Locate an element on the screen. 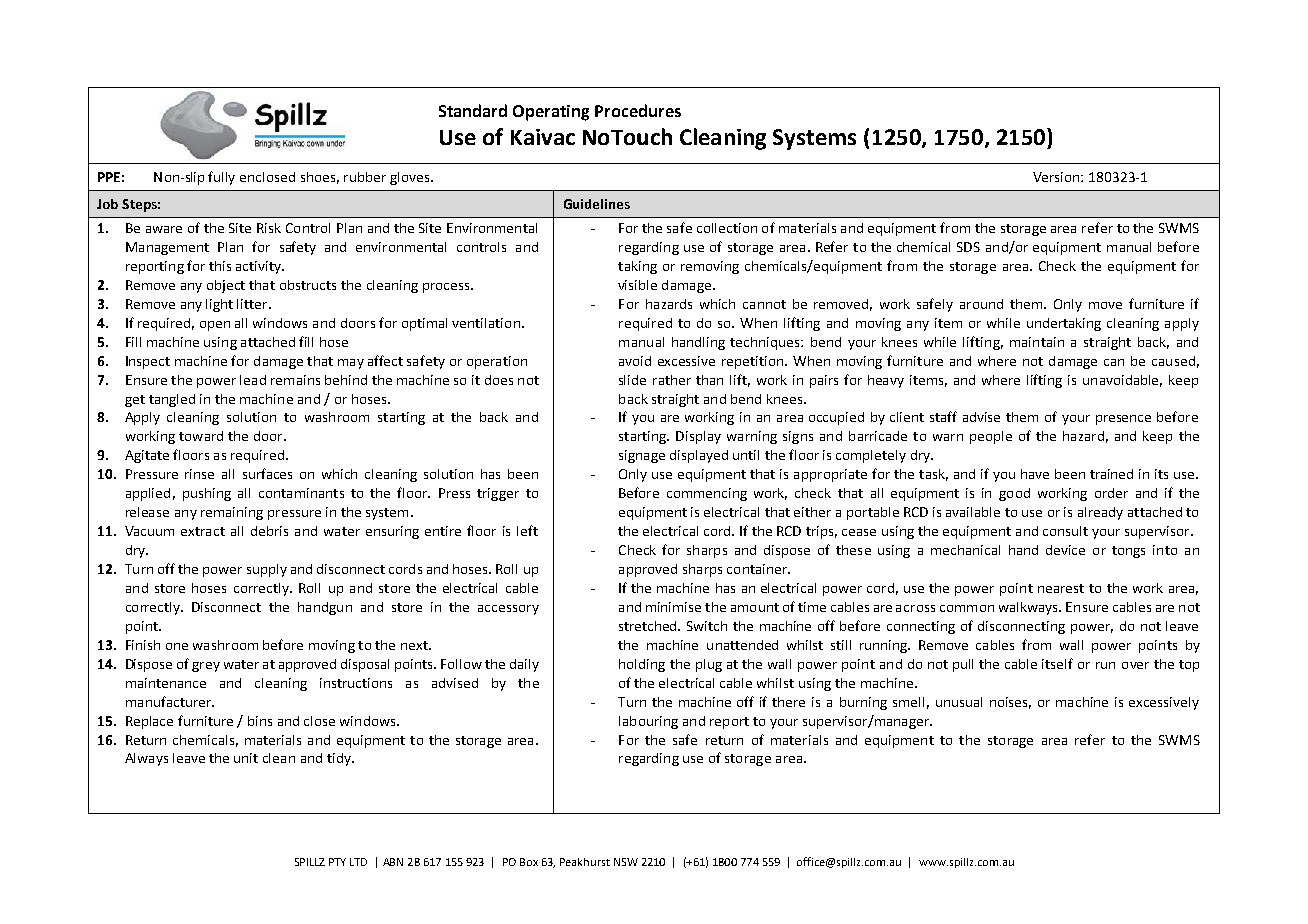 The image size is (1308, 924). PTY is located at coordinates (337, 862).
